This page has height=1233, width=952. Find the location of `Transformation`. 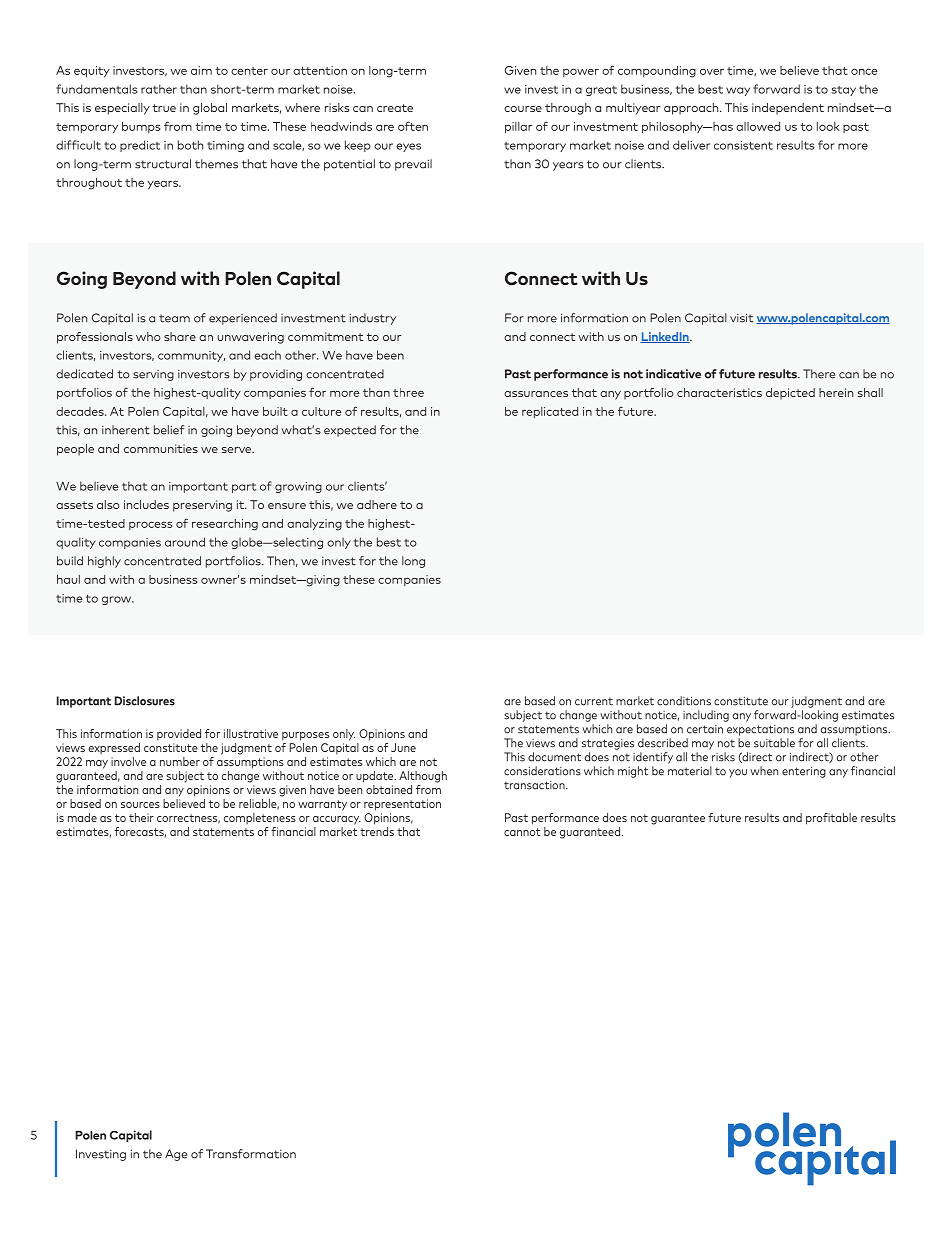

Transformation is located at coordinates (251, 1154).
